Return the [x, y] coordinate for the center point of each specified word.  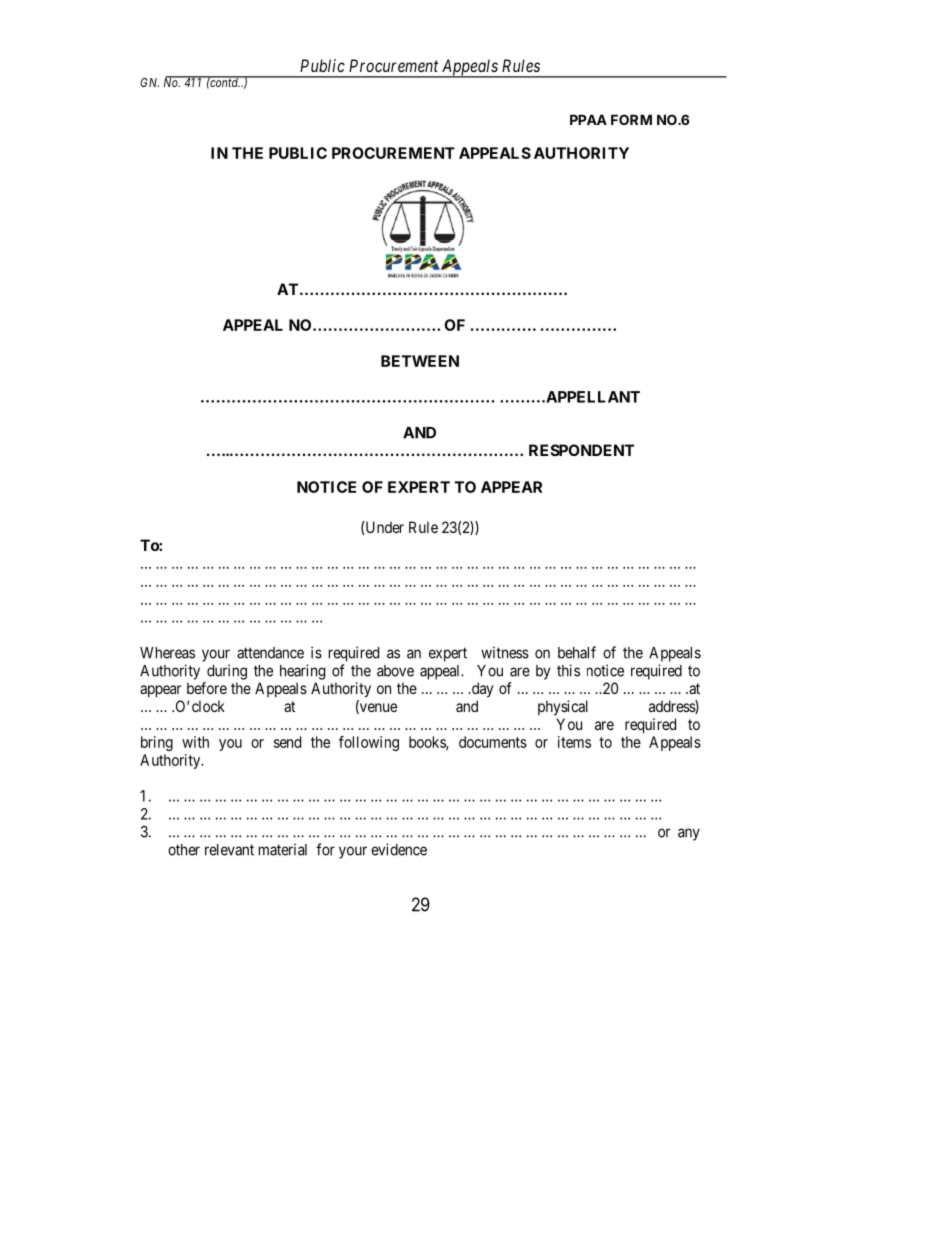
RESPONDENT [581, 450]
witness [505, 652]
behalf [577, 652]
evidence [399, 849]
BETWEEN [420, 361]
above [395, 671]
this [568, 670]
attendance [270, 653]
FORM [631, 119]
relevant [229, 850]
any [689, 834]
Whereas [167, 653]
